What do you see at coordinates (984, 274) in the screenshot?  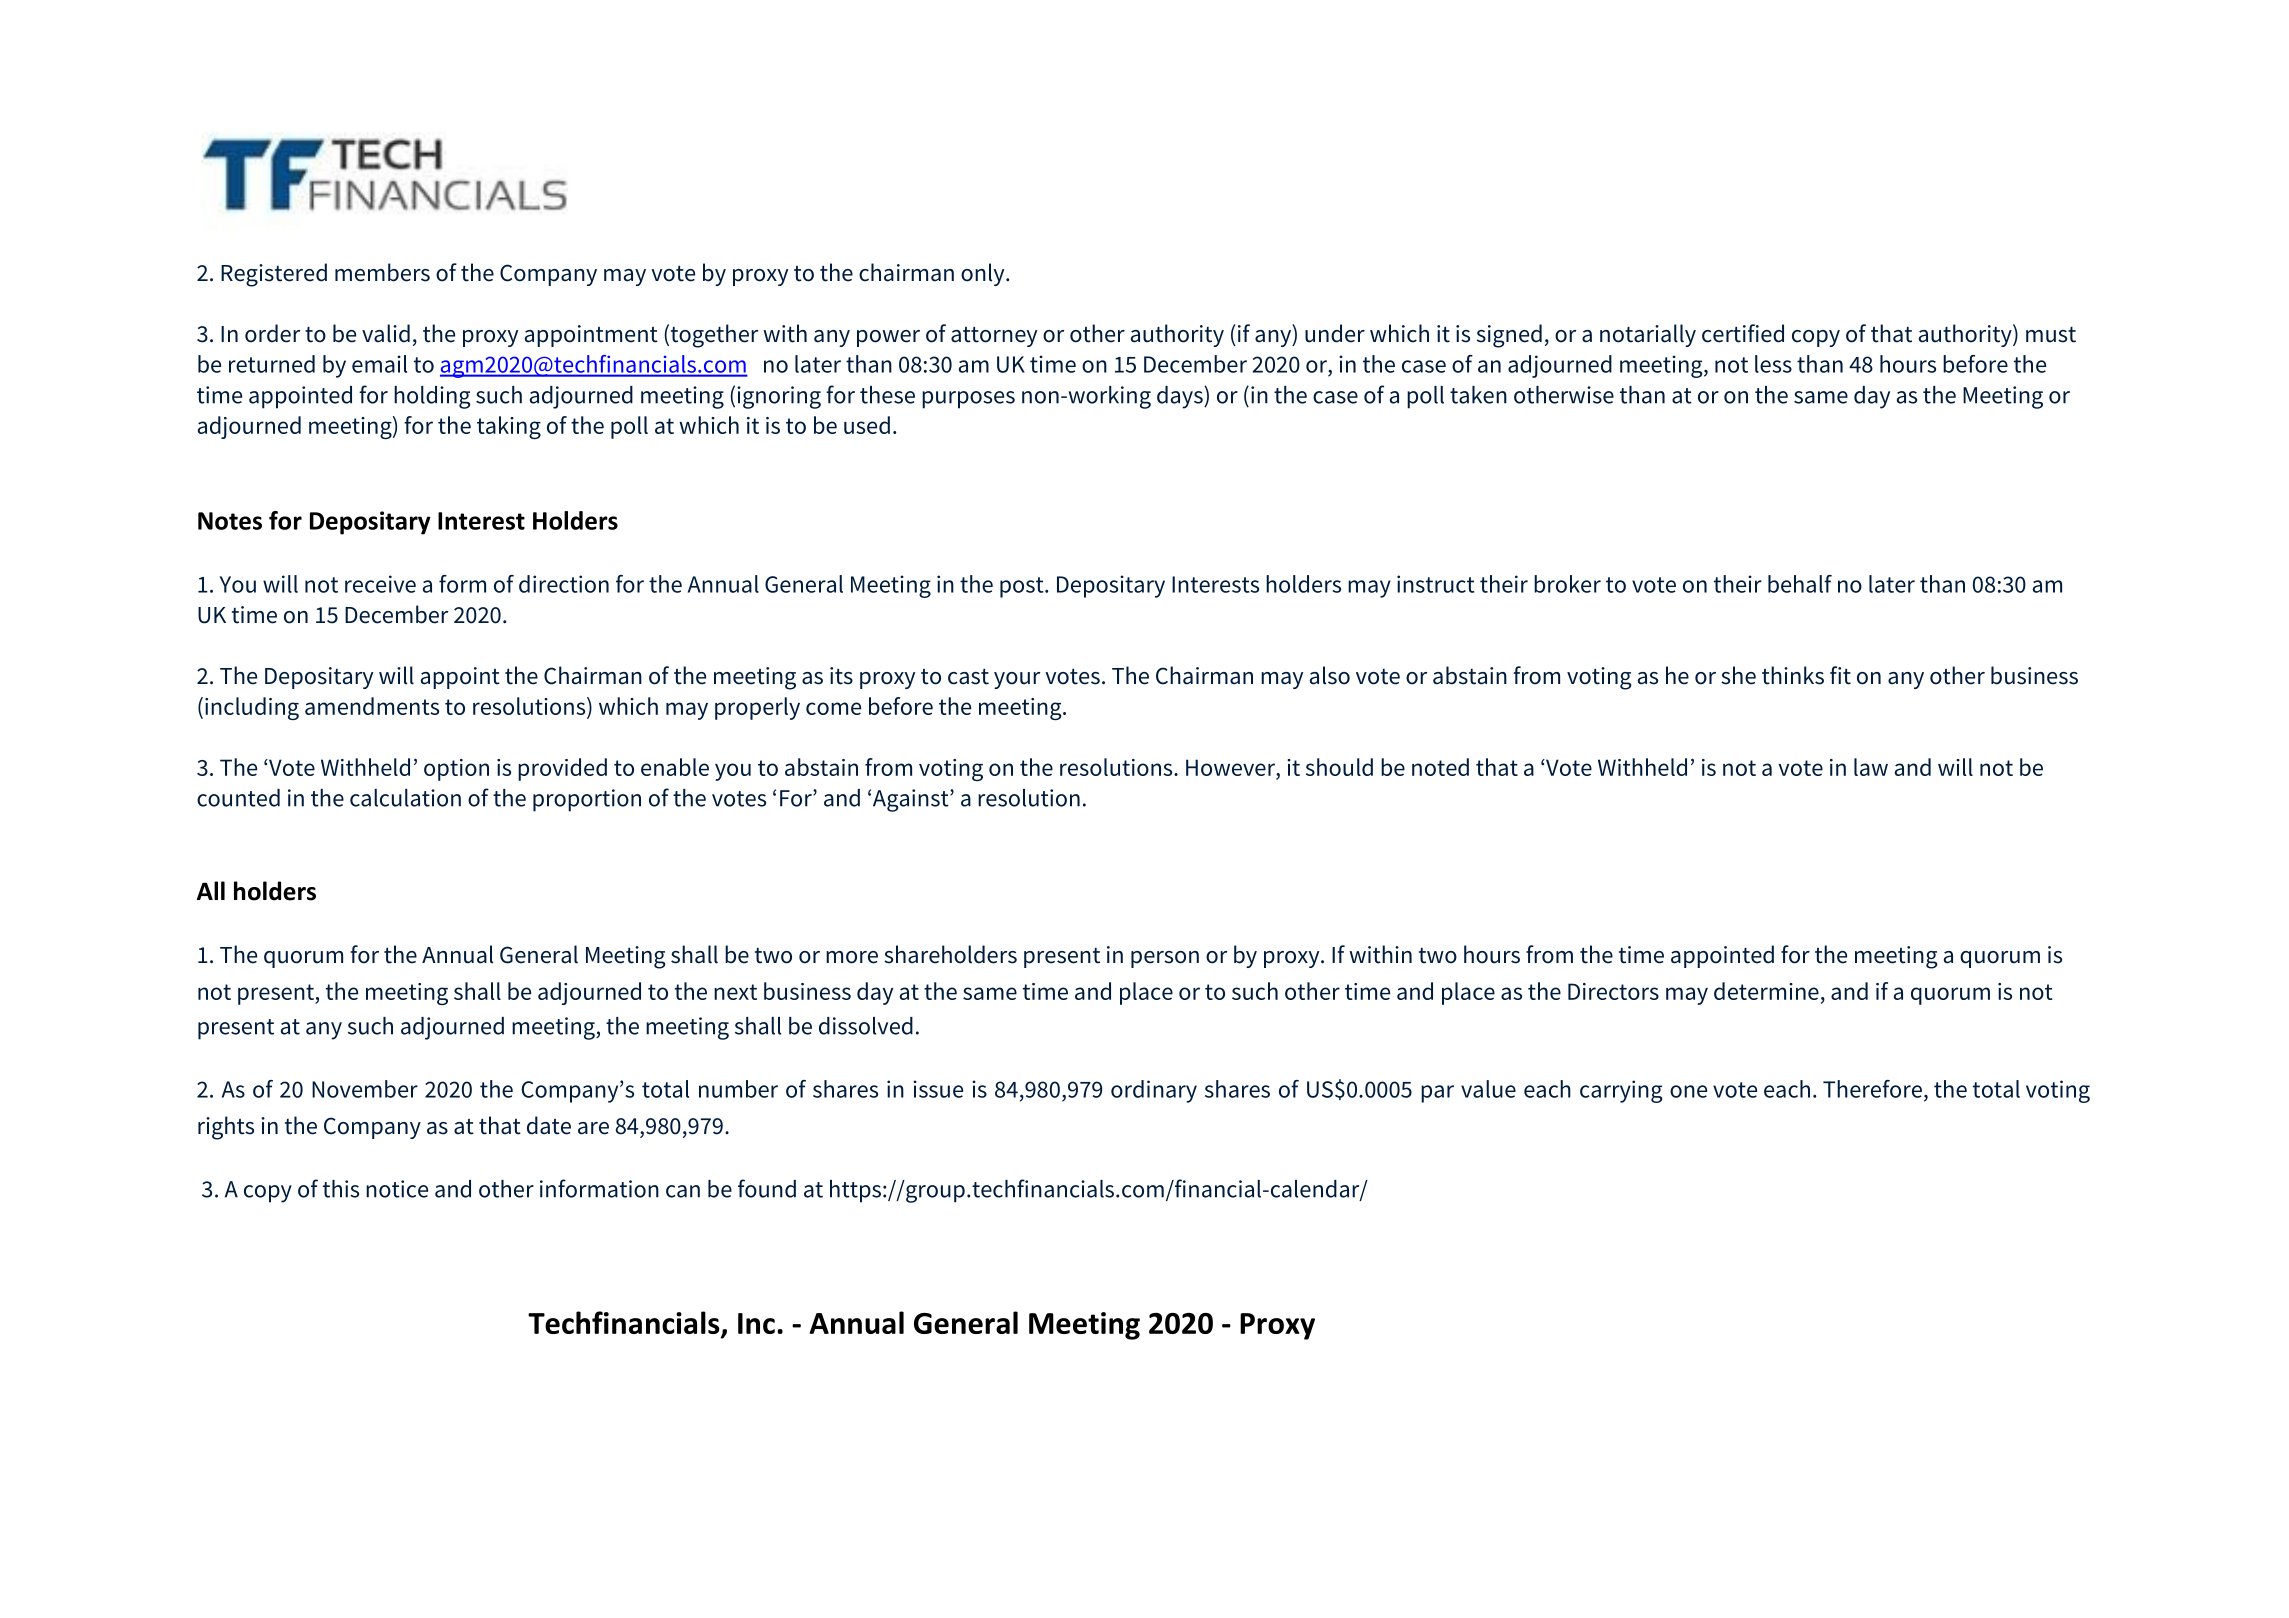 I see `only` at bounding box center [984, 274].
